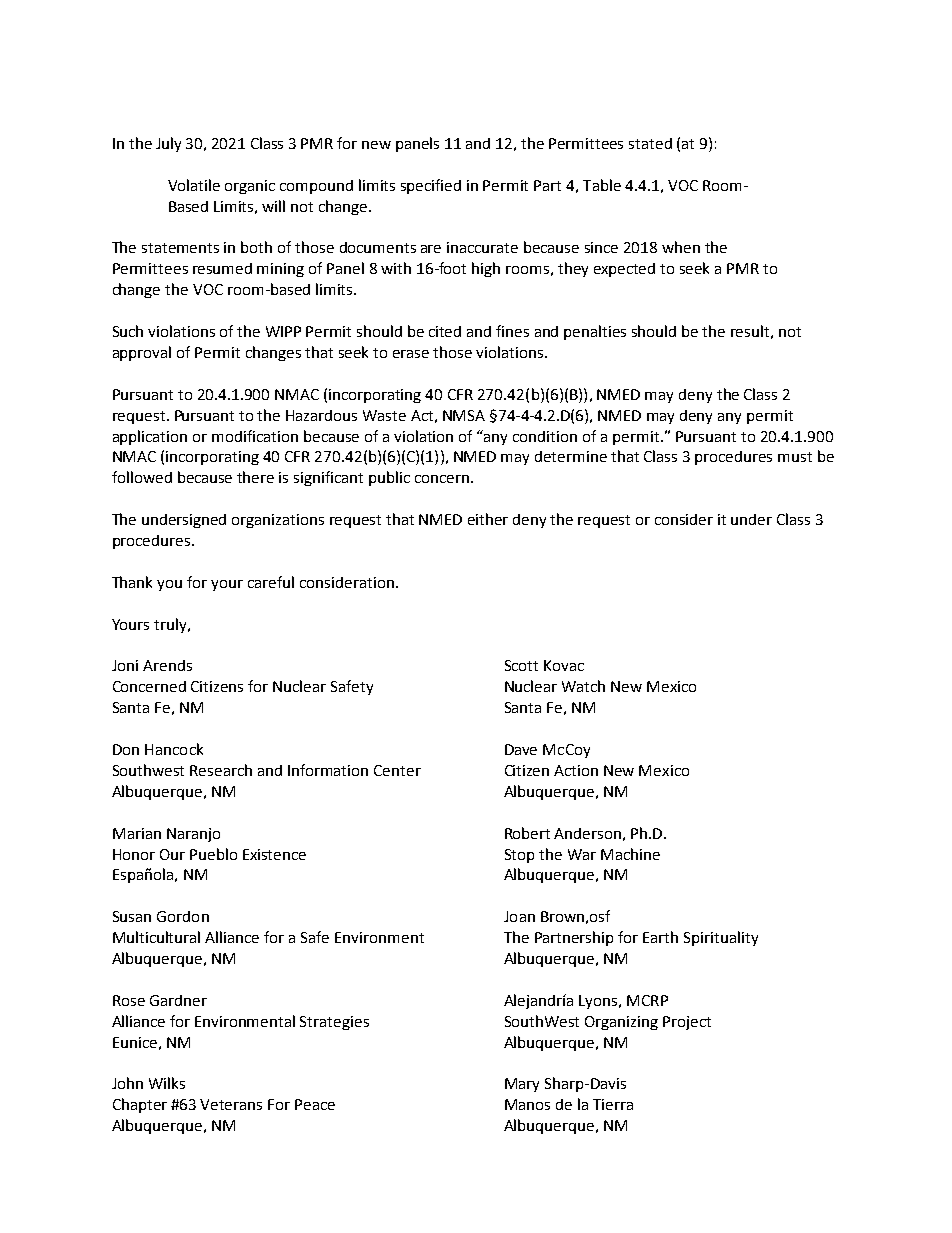  I want to click on Volatile, so click(194, 185).
